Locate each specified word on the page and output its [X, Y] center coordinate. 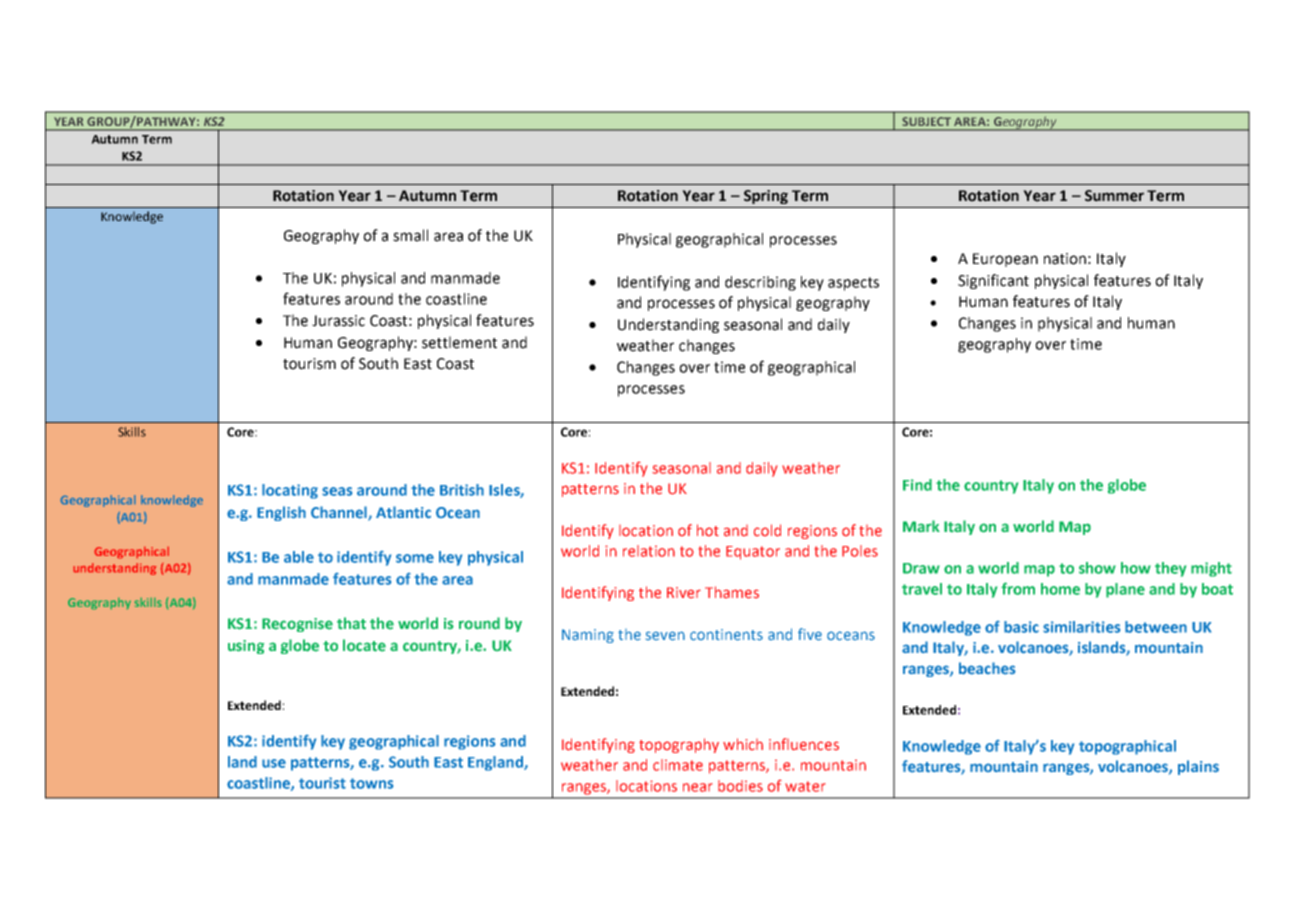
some [415, 558]
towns [371, 783]
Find [917, 485]
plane [1125, 590]
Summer [1114, 196]
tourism [309, 364]
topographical [1127, 747]
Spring [766, 197]
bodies [740, 786]
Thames [732, 592]
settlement [459, 342]
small [410, 235]
